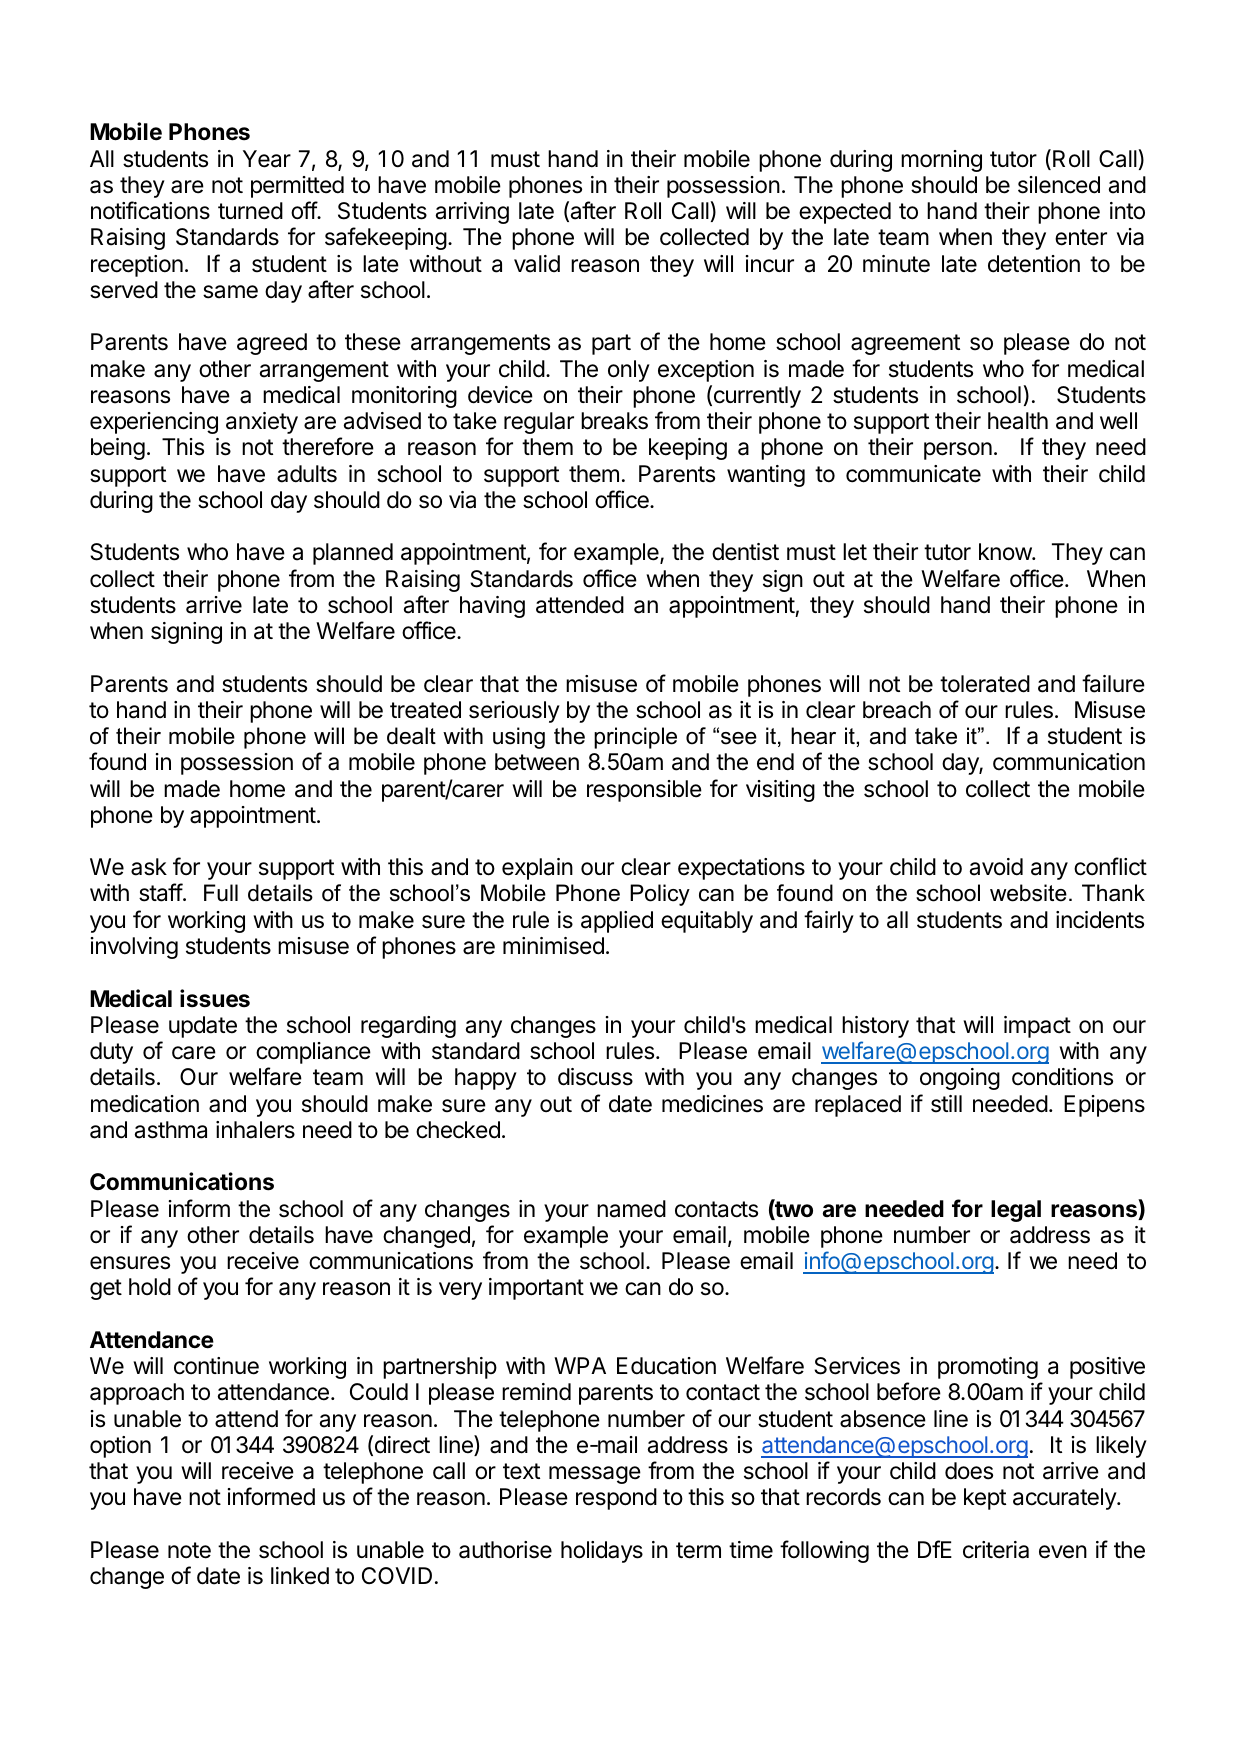 Image resolution: width=1235 pixels, height=1747 pixels. Describe the element at coordinates (1059, 185) in the screenshot. I see `silenced` at that location.
